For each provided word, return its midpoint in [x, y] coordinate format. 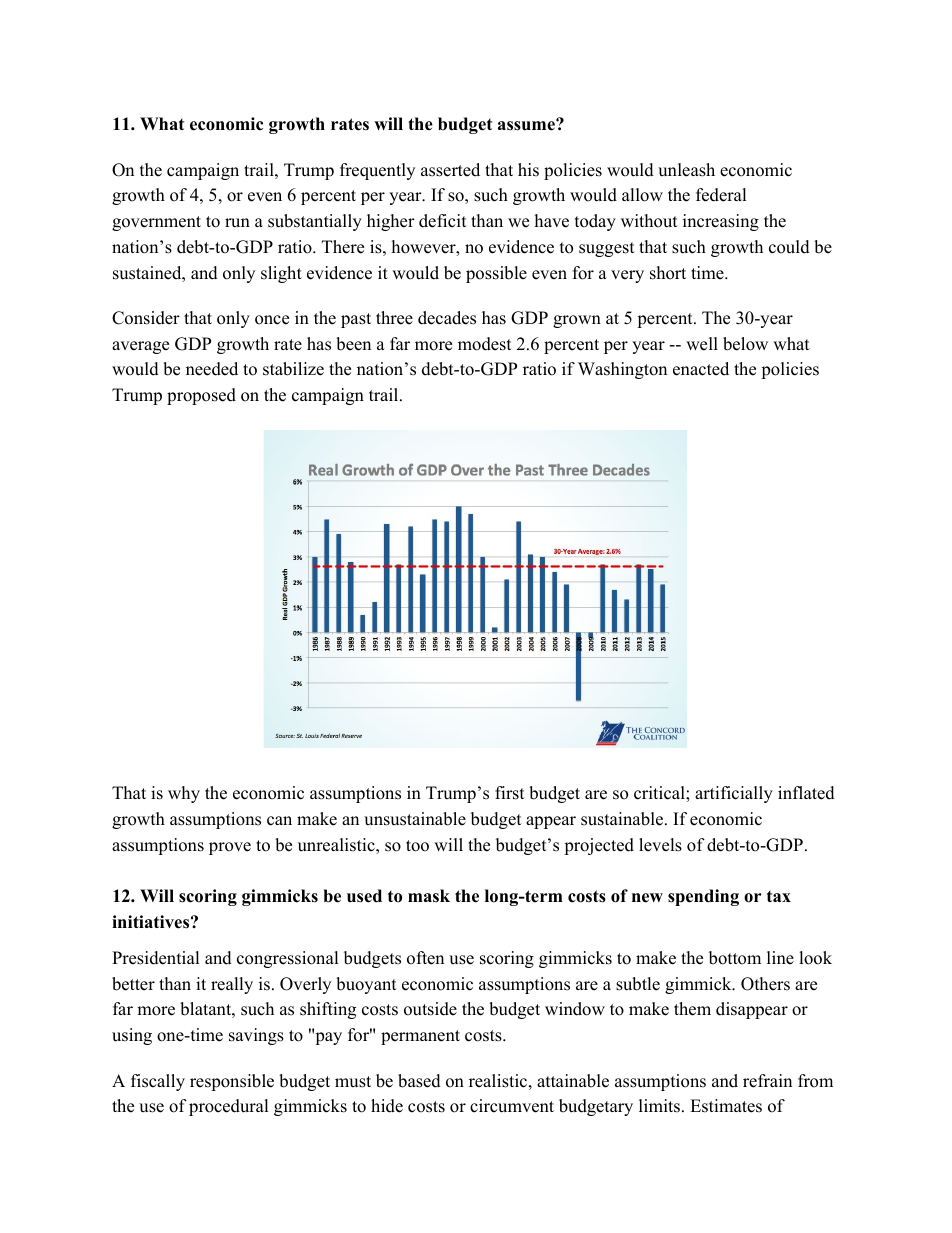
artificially [734, 794]
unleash [686, 170]
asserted [450, 170]
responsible [232, 1082]
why [184, 794]
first [510, 793]
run [237, 223]
